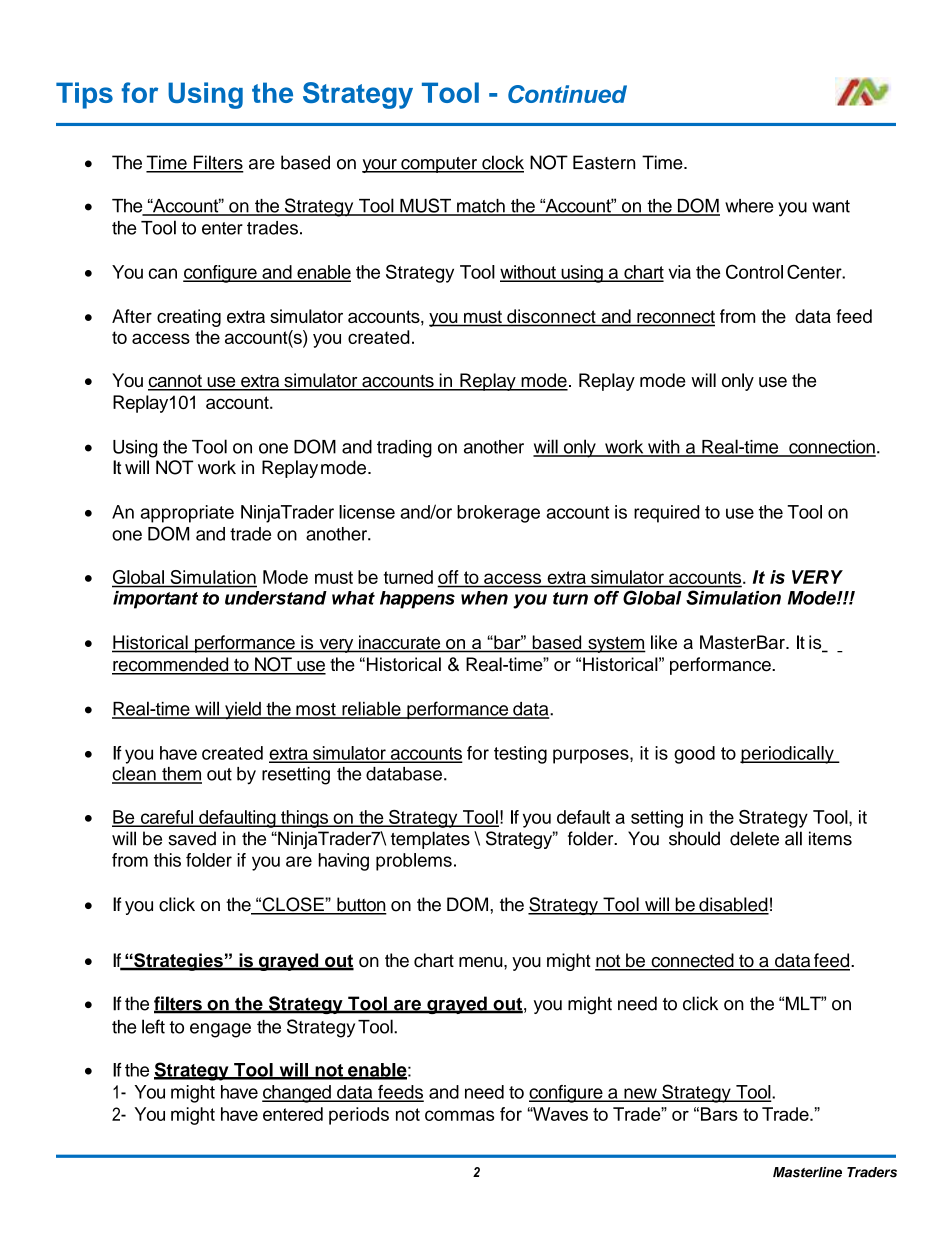 Image resolution: width=952 pixels, height=1233 pixels. Describe the element at coordinates (749, 206) in the screenshot. I see `where` at that location.
